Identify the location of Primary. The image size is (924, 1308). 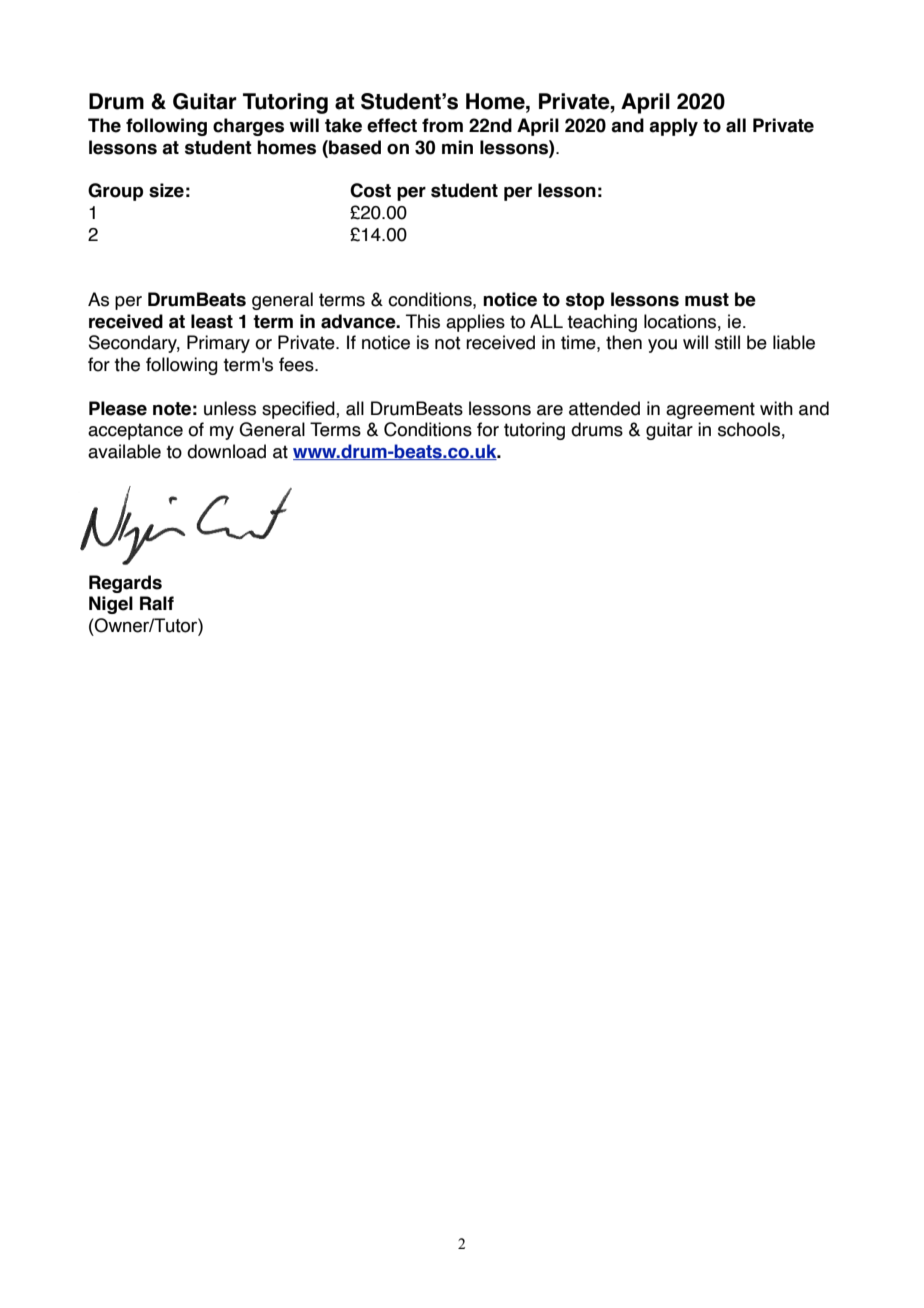
(218, 344).
